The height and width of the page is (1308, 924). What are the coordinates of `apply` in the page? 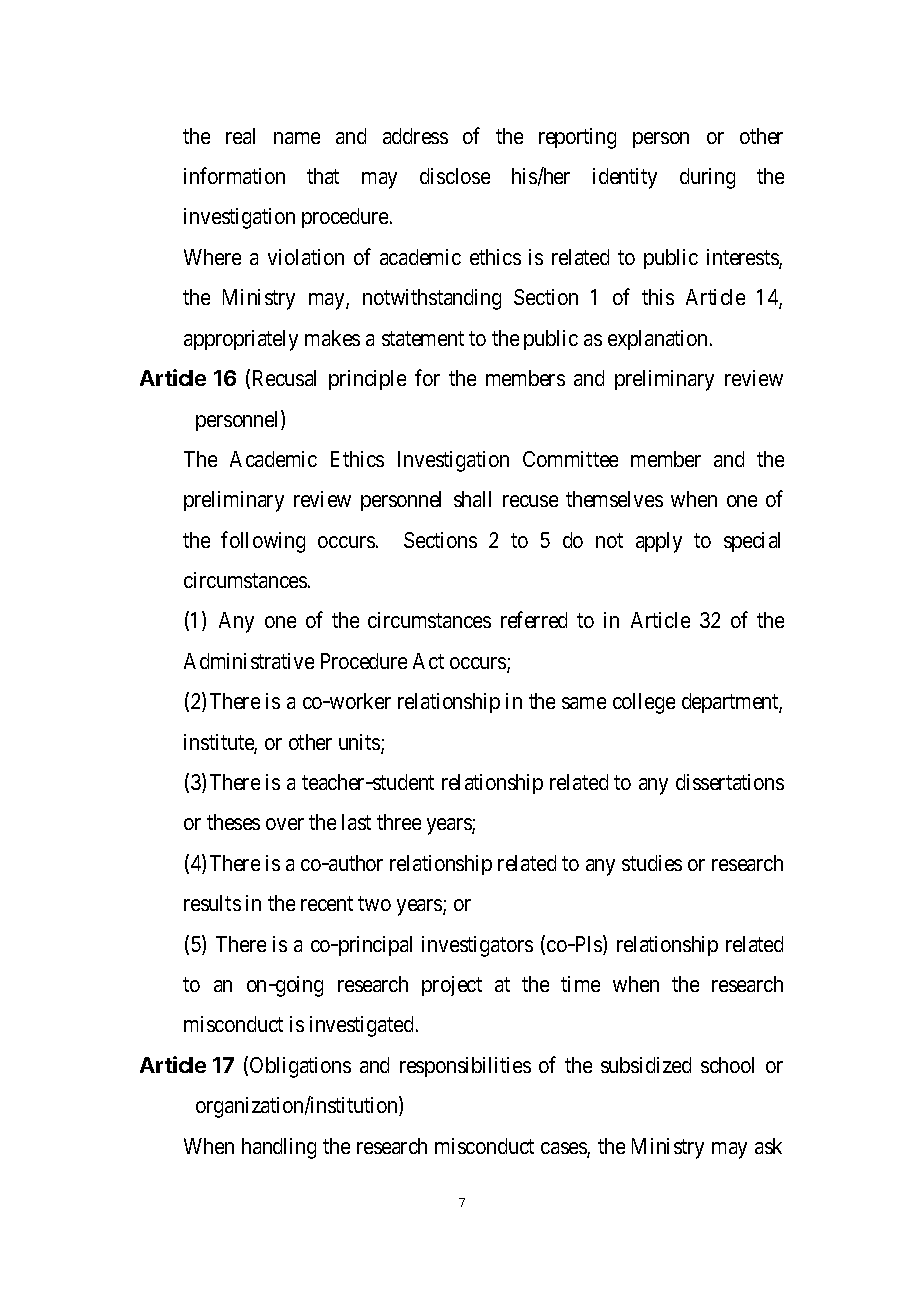 It's located at (659, 542).
